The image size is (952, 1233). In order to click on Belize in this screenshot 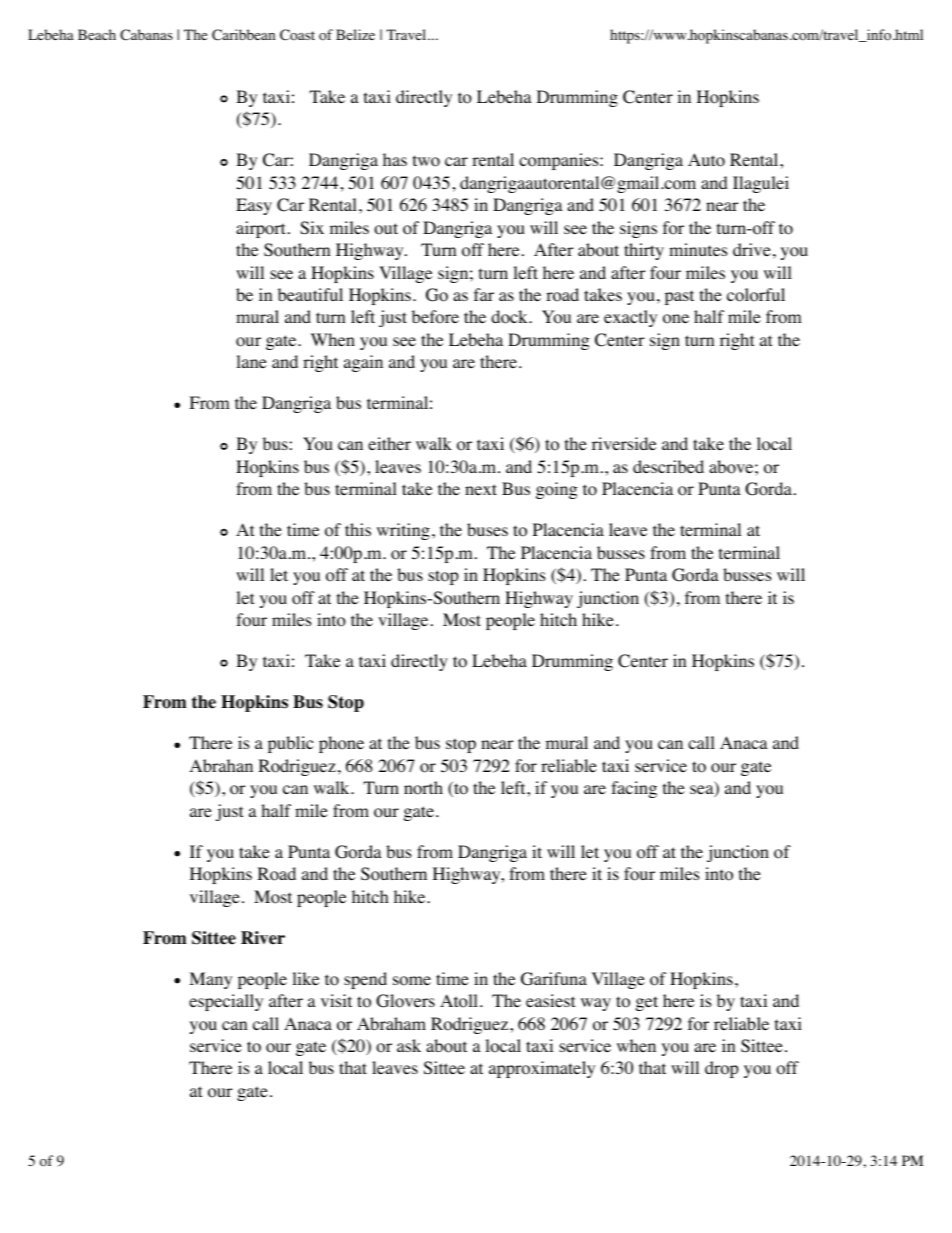, I will do `click(355, 34)`.
